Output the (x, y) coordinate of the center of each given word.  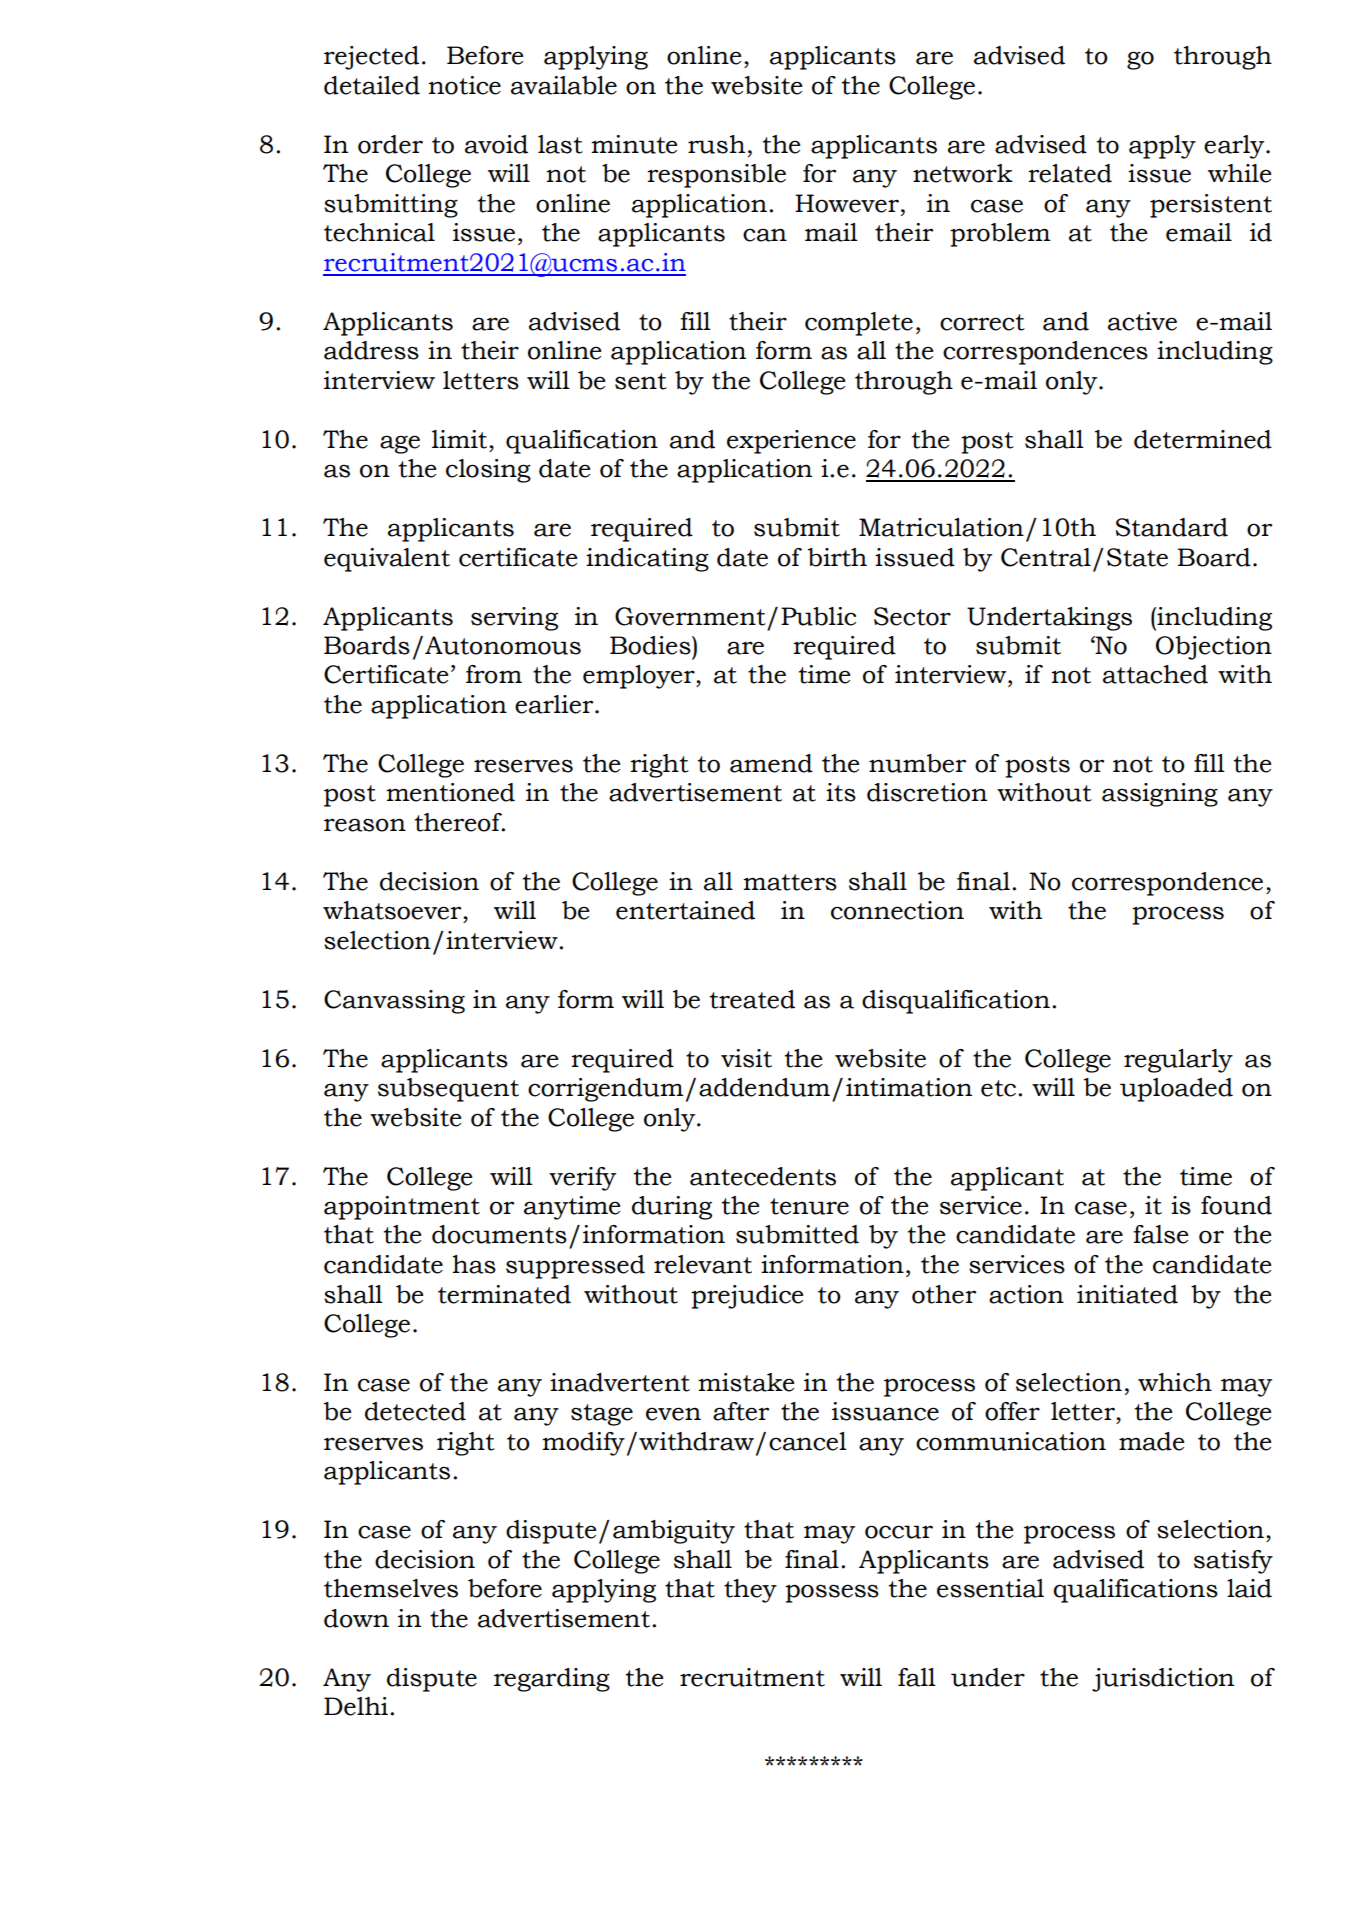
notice (464, 85)
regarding (552, 1680)
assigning (1160, 795)
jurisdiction (1163, 1680)
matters (790, 882)
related (1070, 173)
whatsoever (393, 910)
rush (716, 144)
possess (832, 1593)
